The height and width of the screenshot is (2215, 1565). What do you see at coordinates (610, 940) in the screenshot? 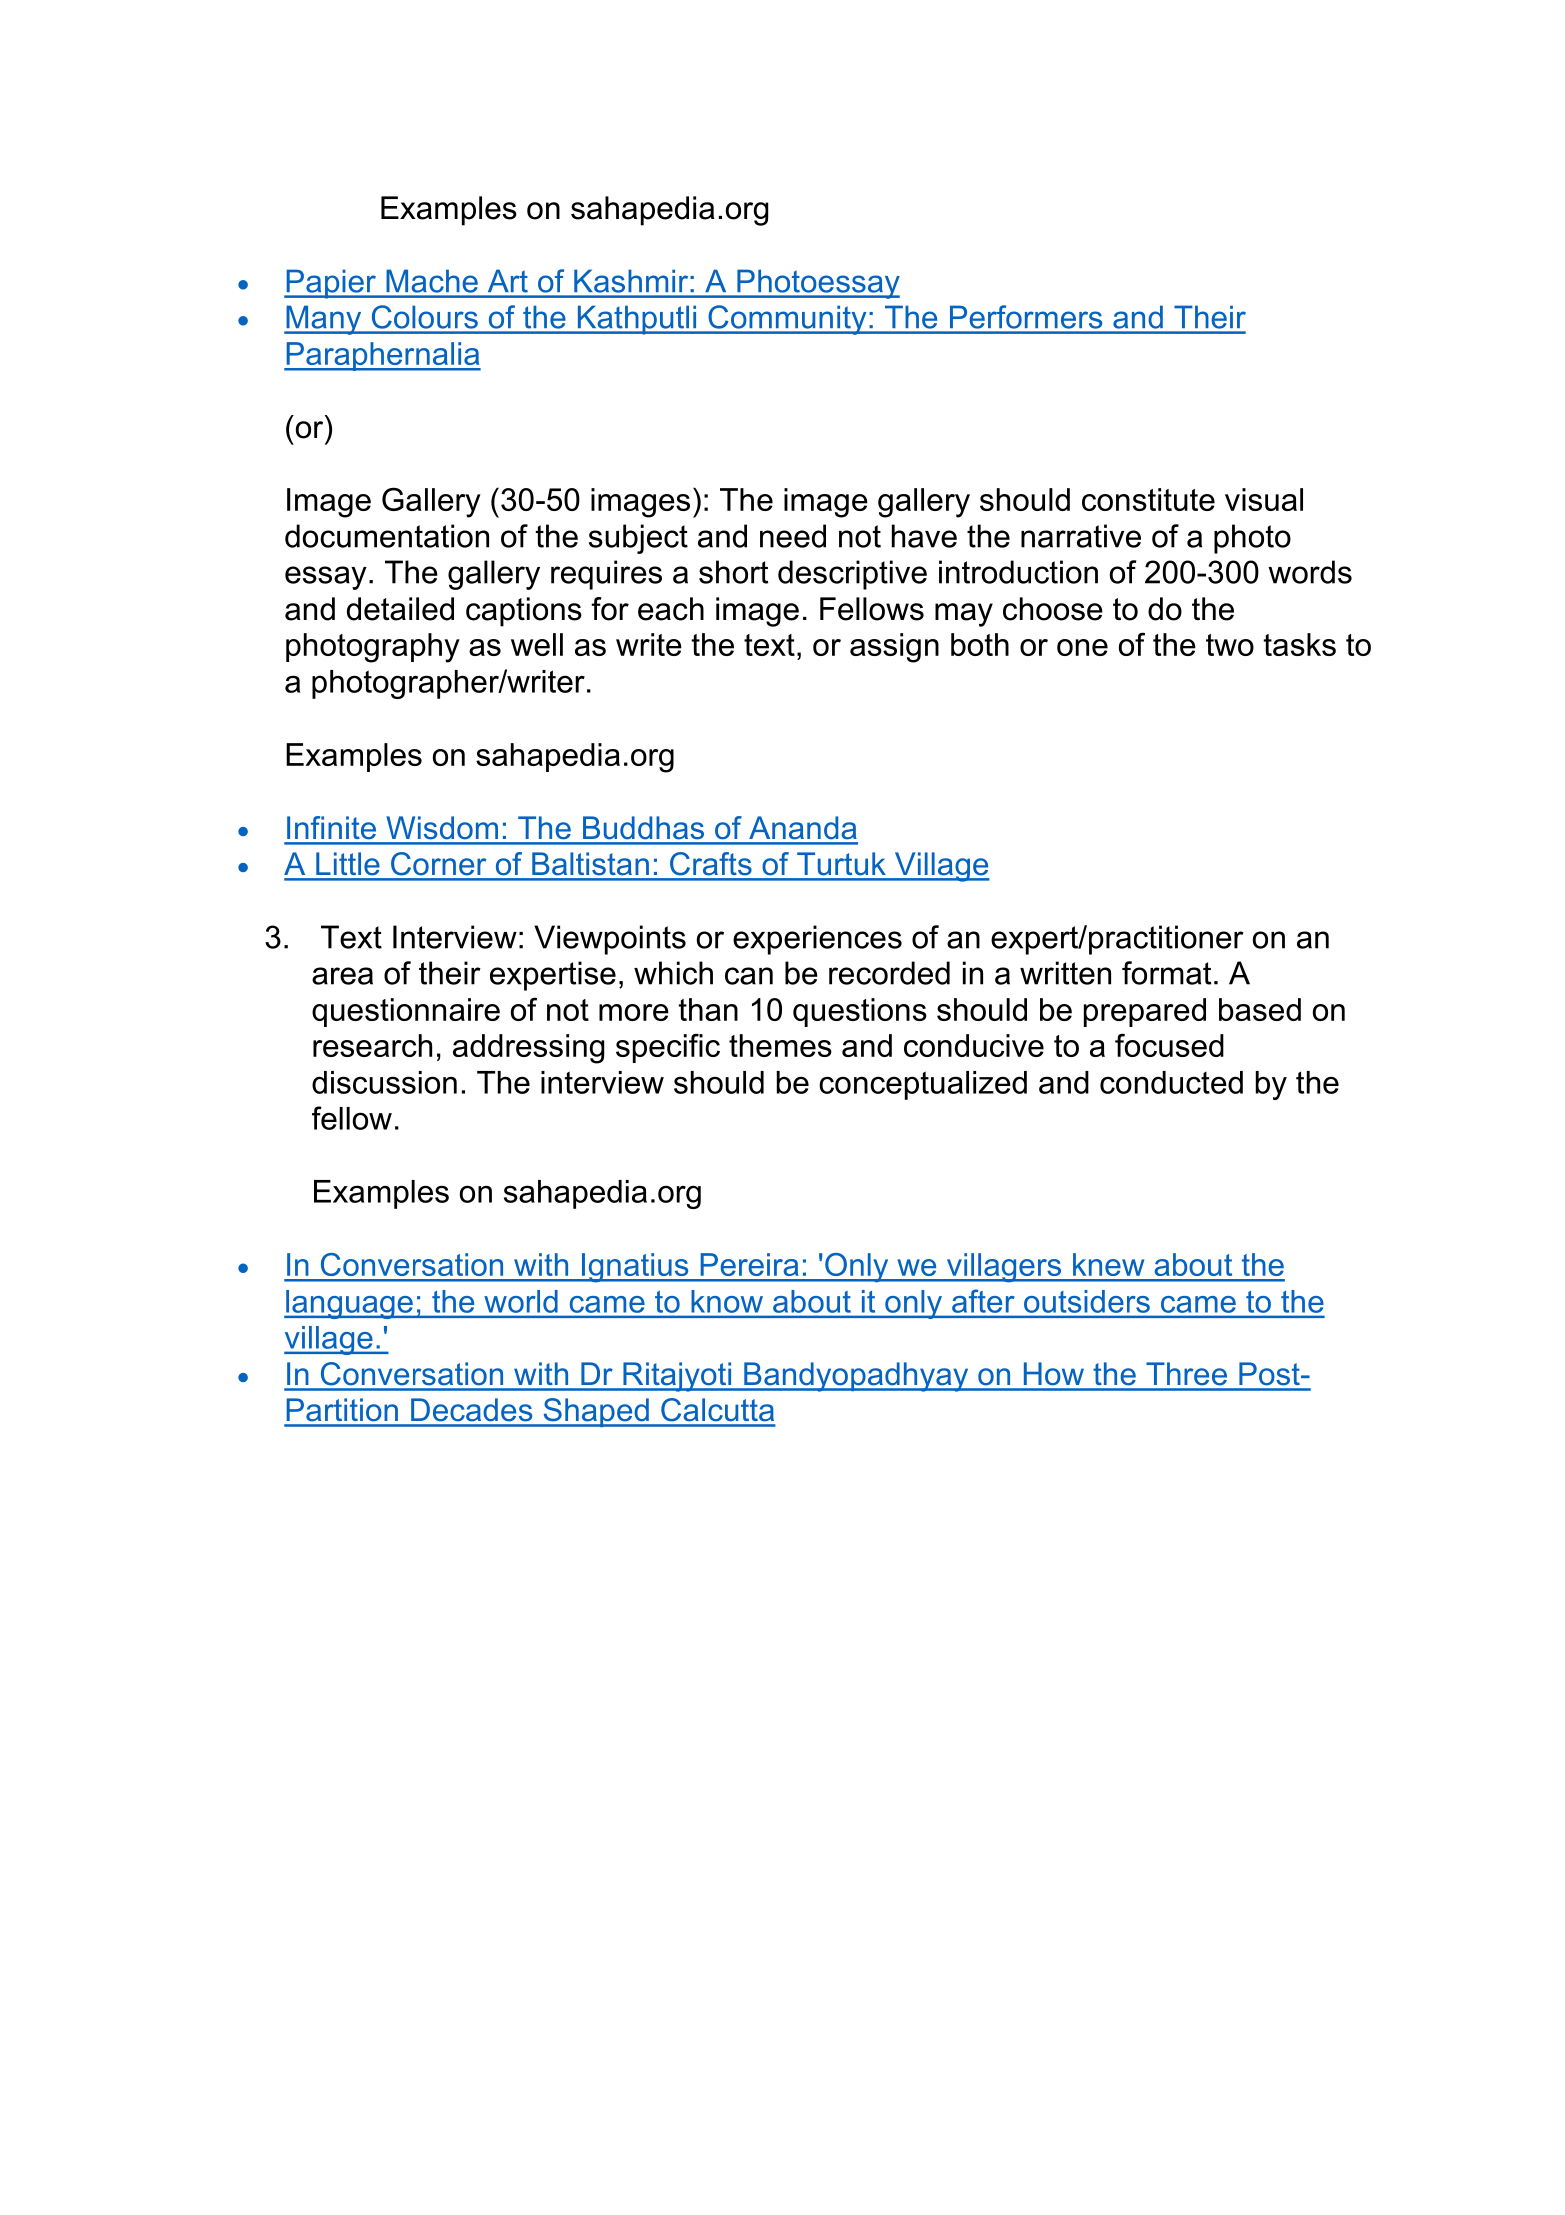
I see `Viewpoints` at bounding box center [610, 940].
